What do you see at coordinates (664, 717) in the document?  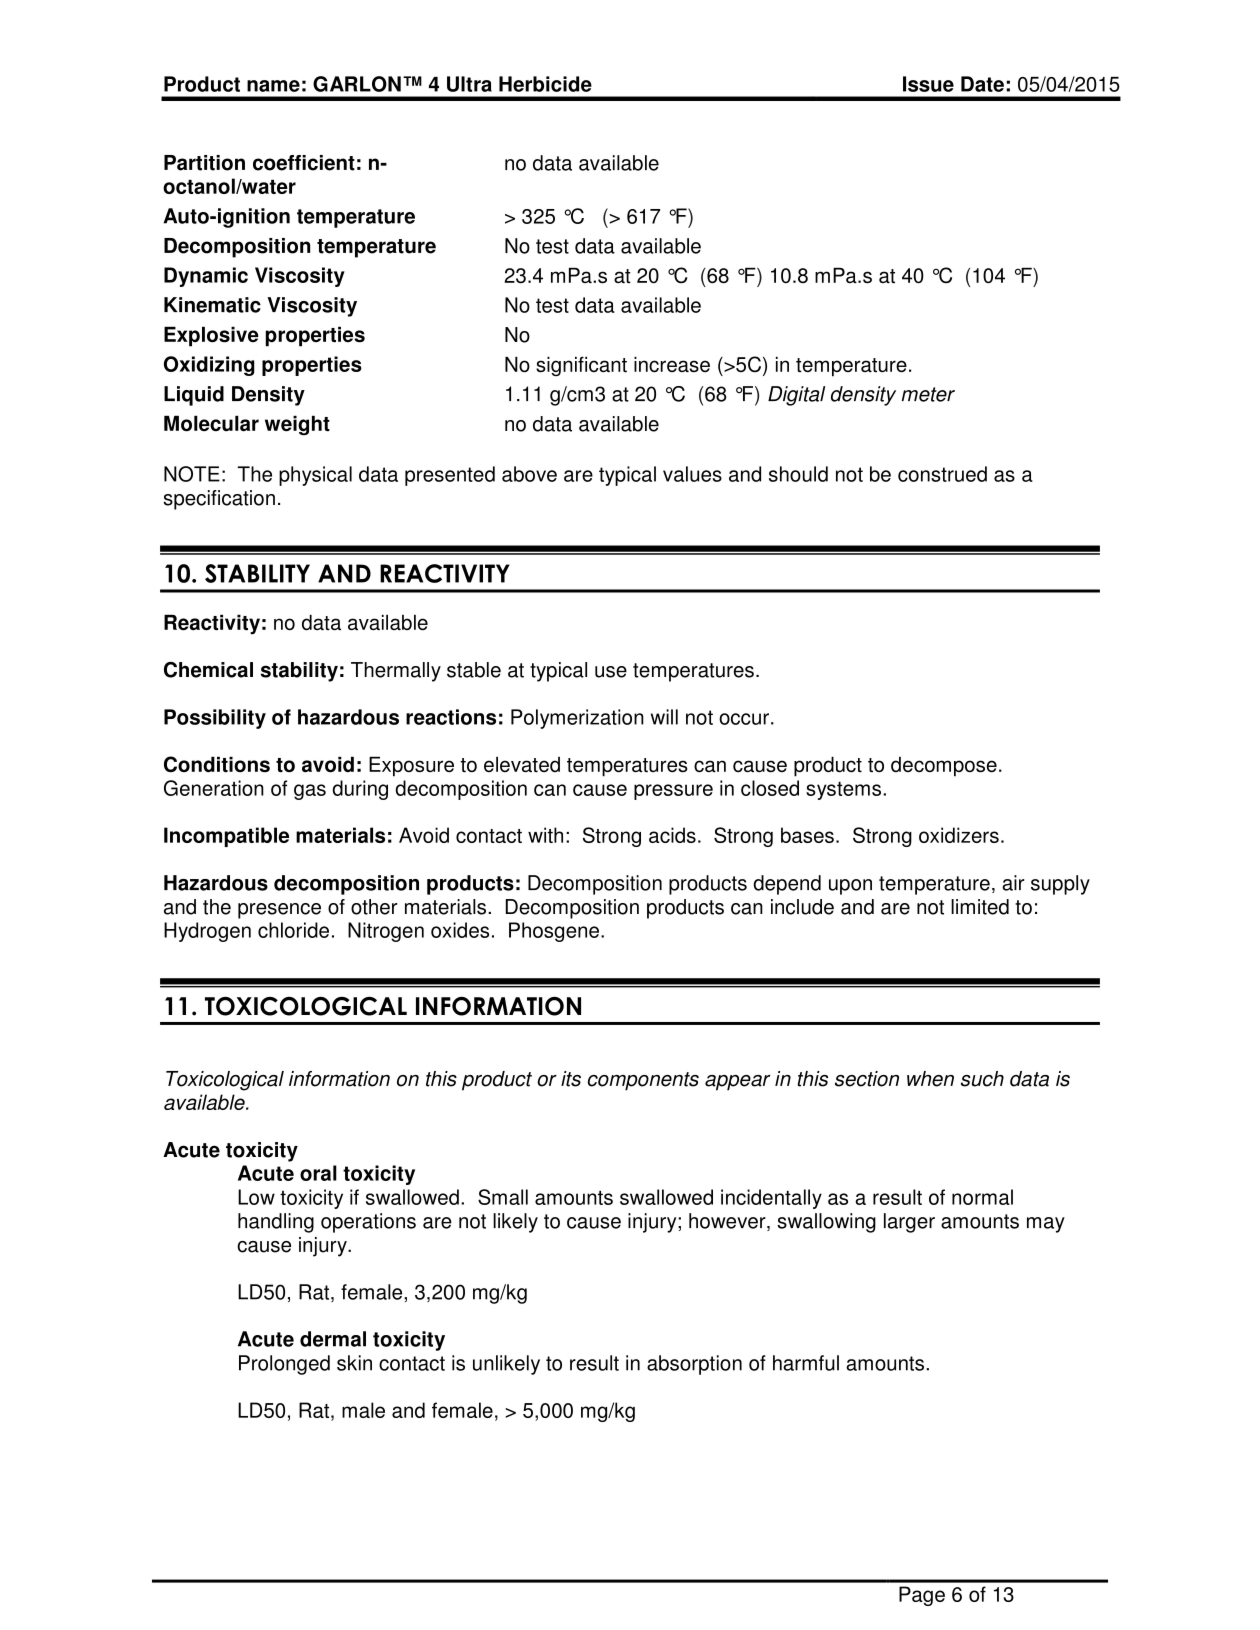 I see `will` at bounding box center [664, 717].
